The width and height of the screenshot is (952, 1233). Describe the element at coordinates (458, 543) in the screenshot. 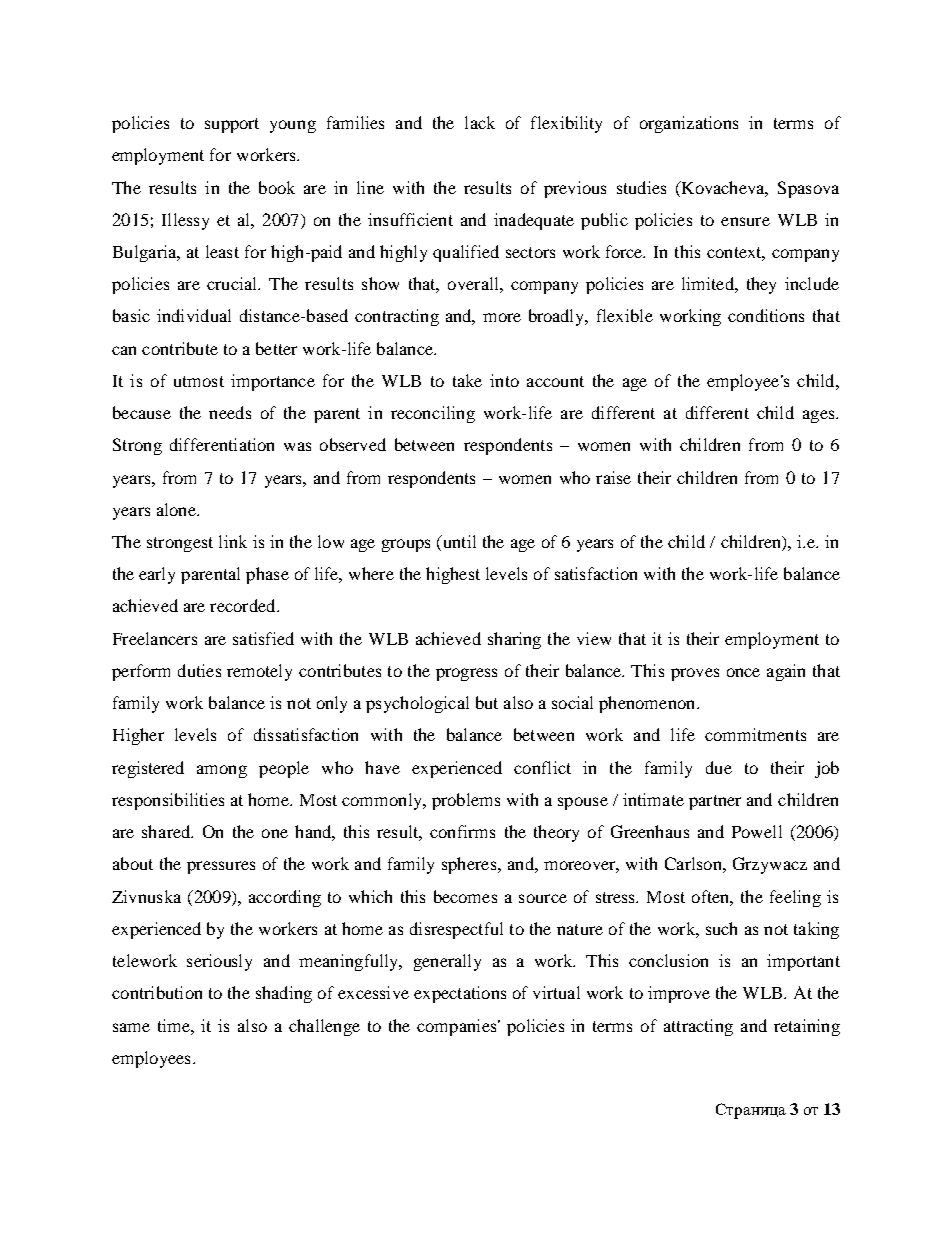

I see `until` at that location.
